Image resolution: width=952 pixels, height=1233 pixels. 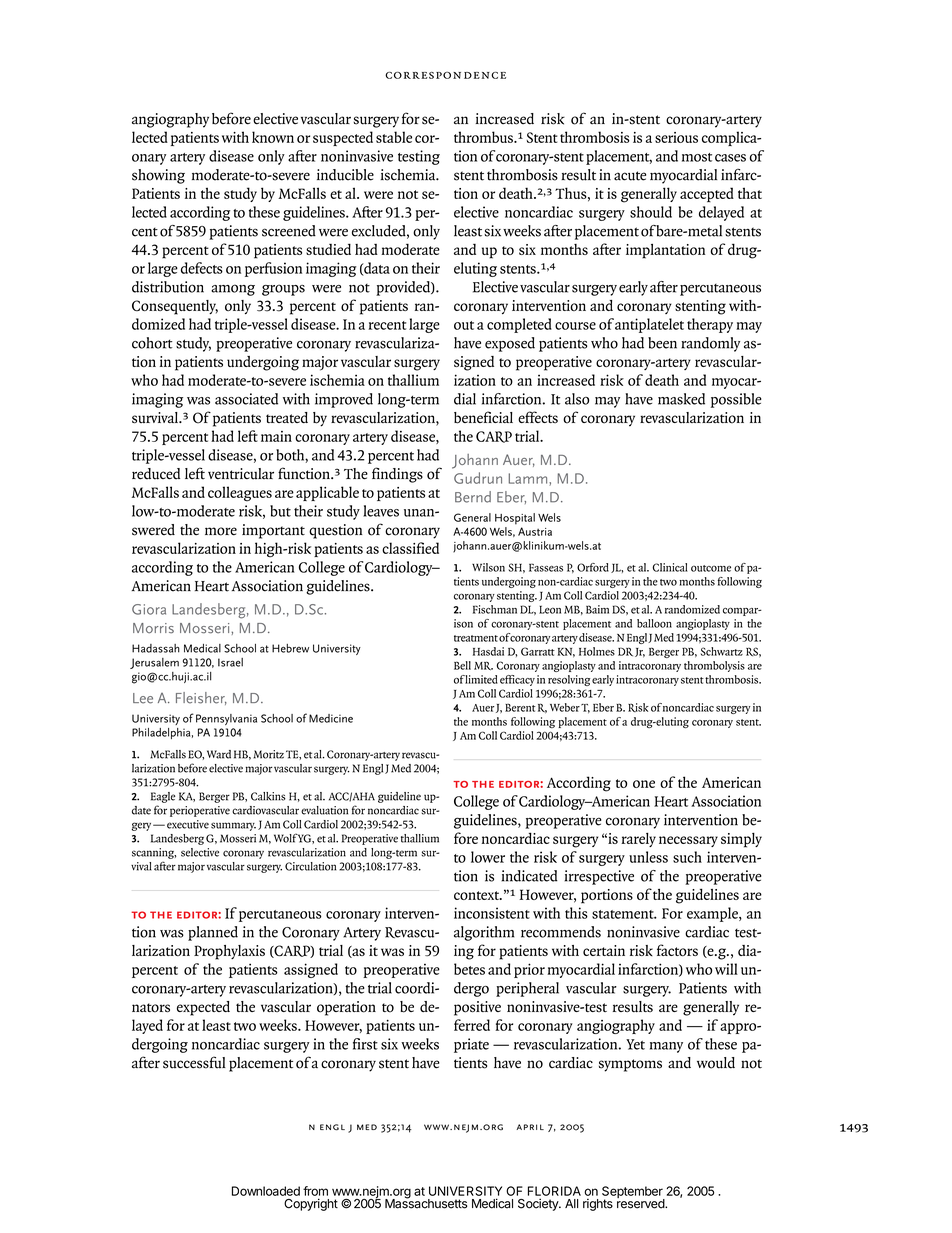 I want to click on Downloaded, so click(x=266, y=1191).
